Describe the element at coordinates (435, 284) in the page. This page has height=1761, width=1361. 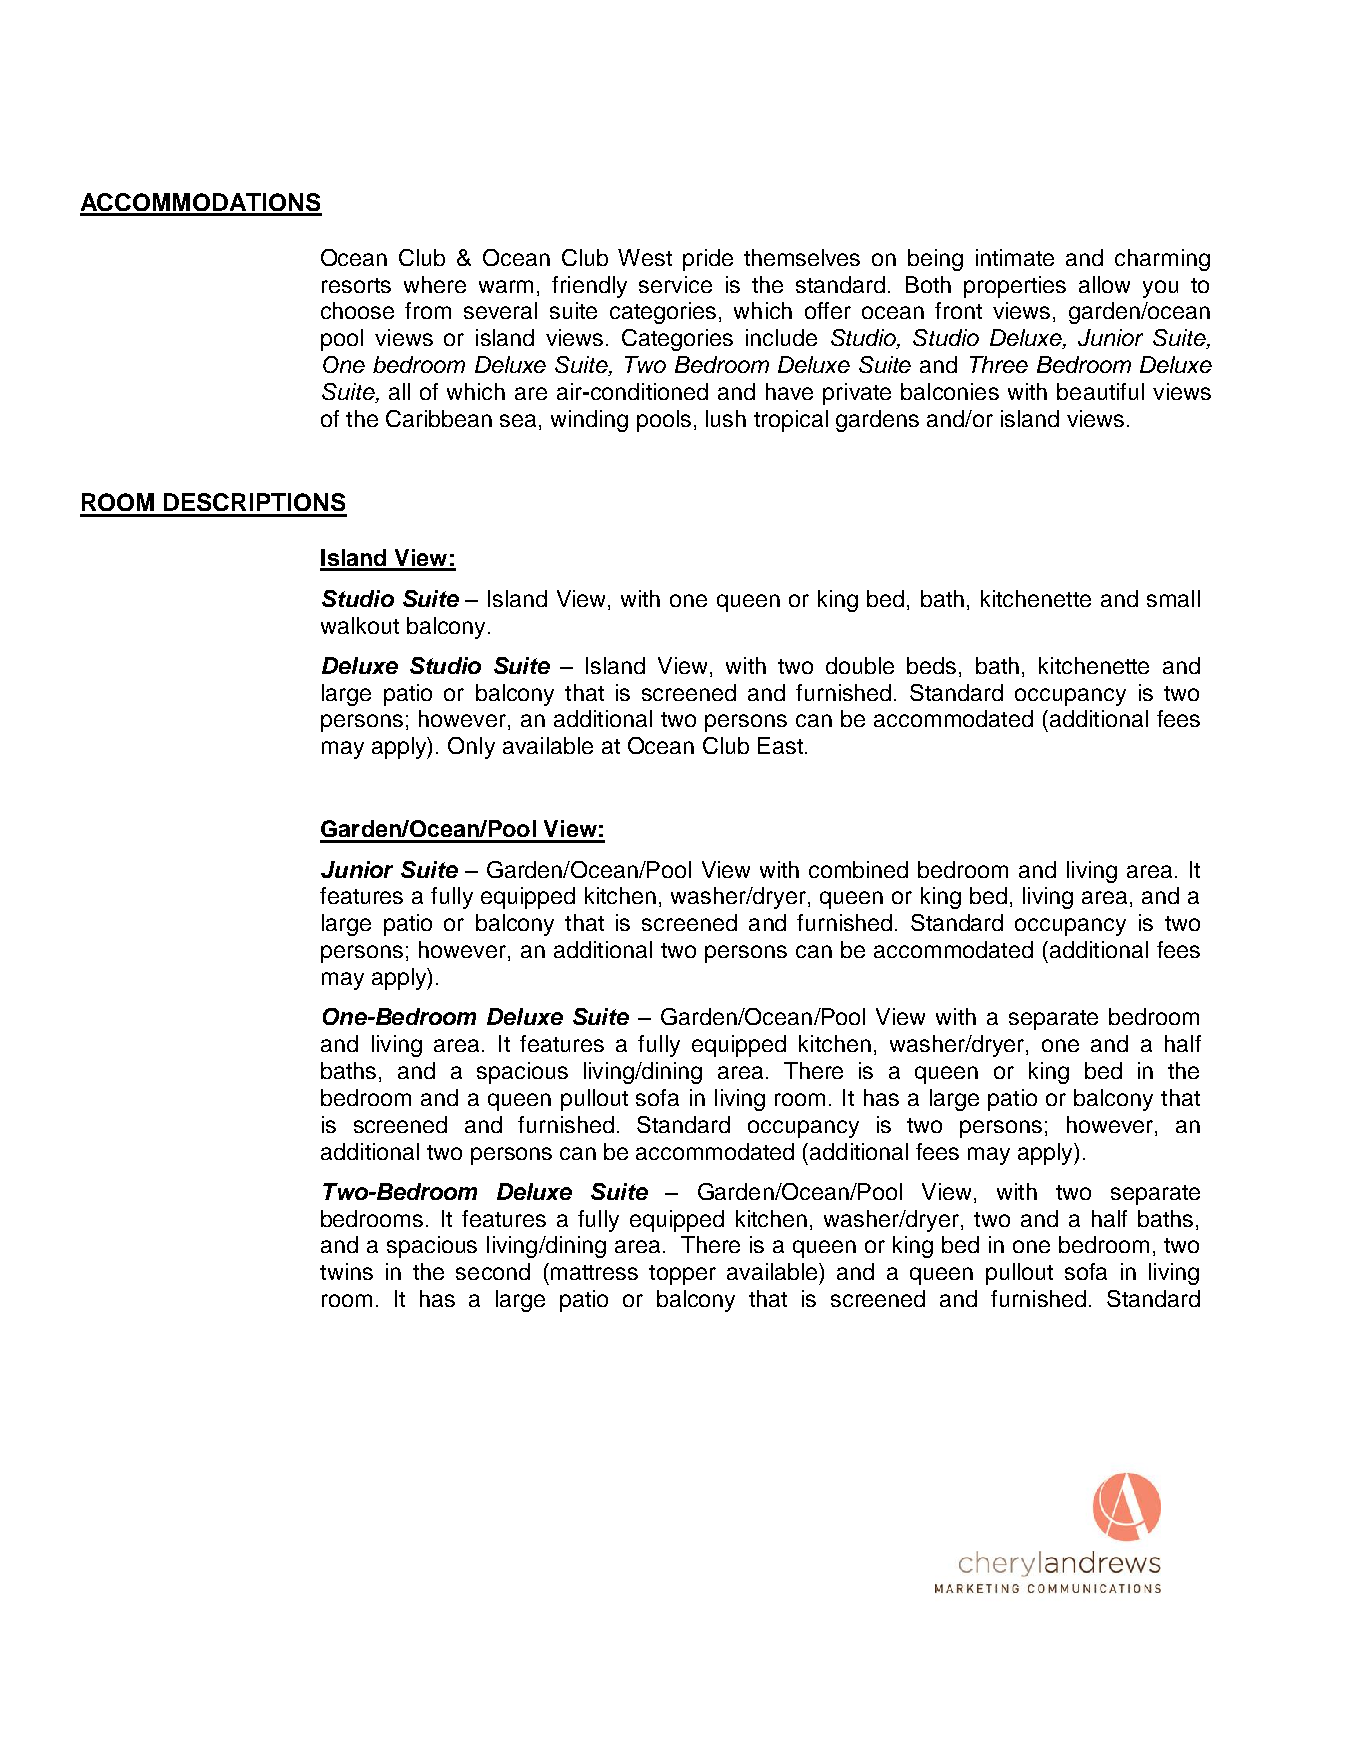
I see `where` at that location.
